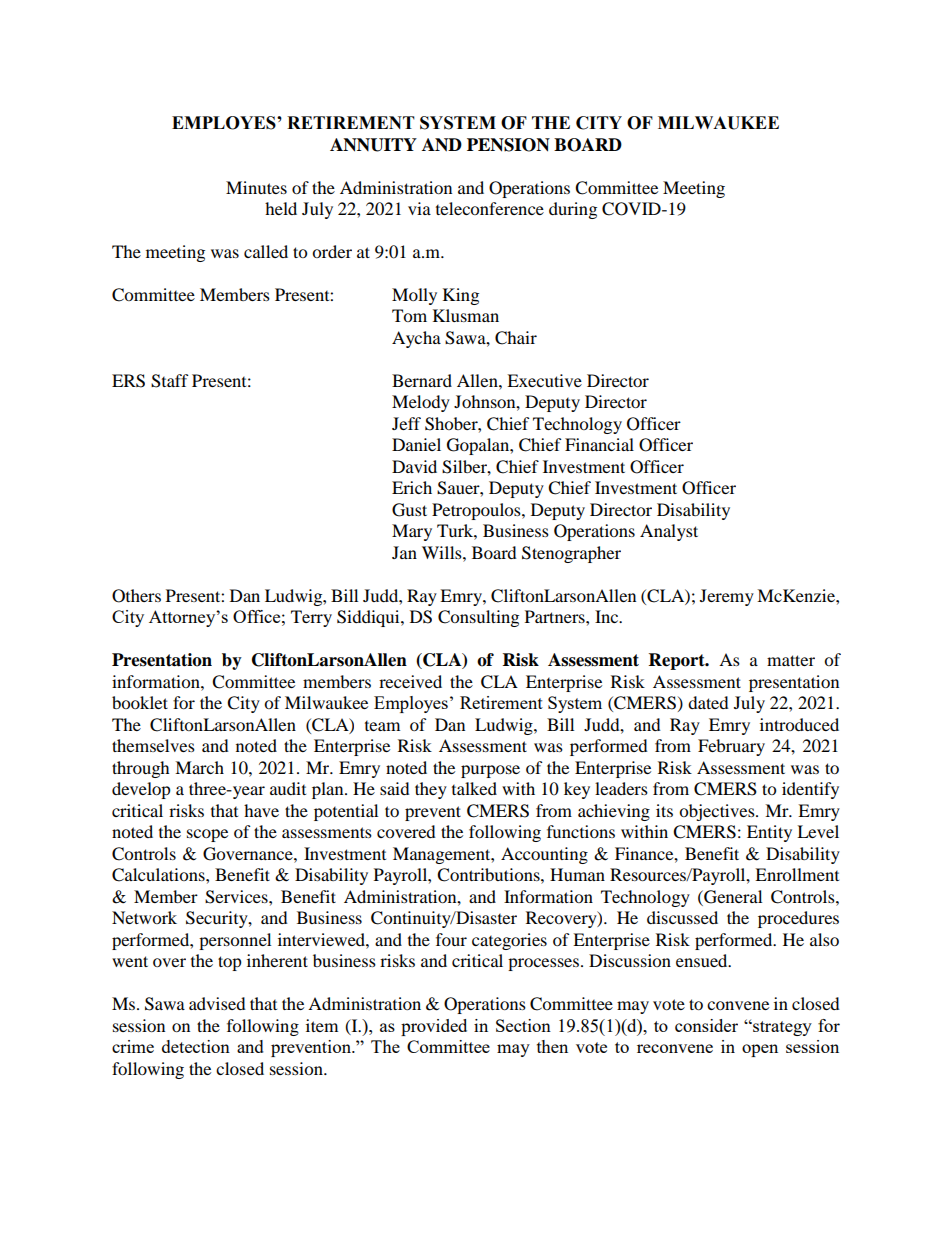  Describe the element at coordinates (573, 210) in the document. I see `during` at that location.
